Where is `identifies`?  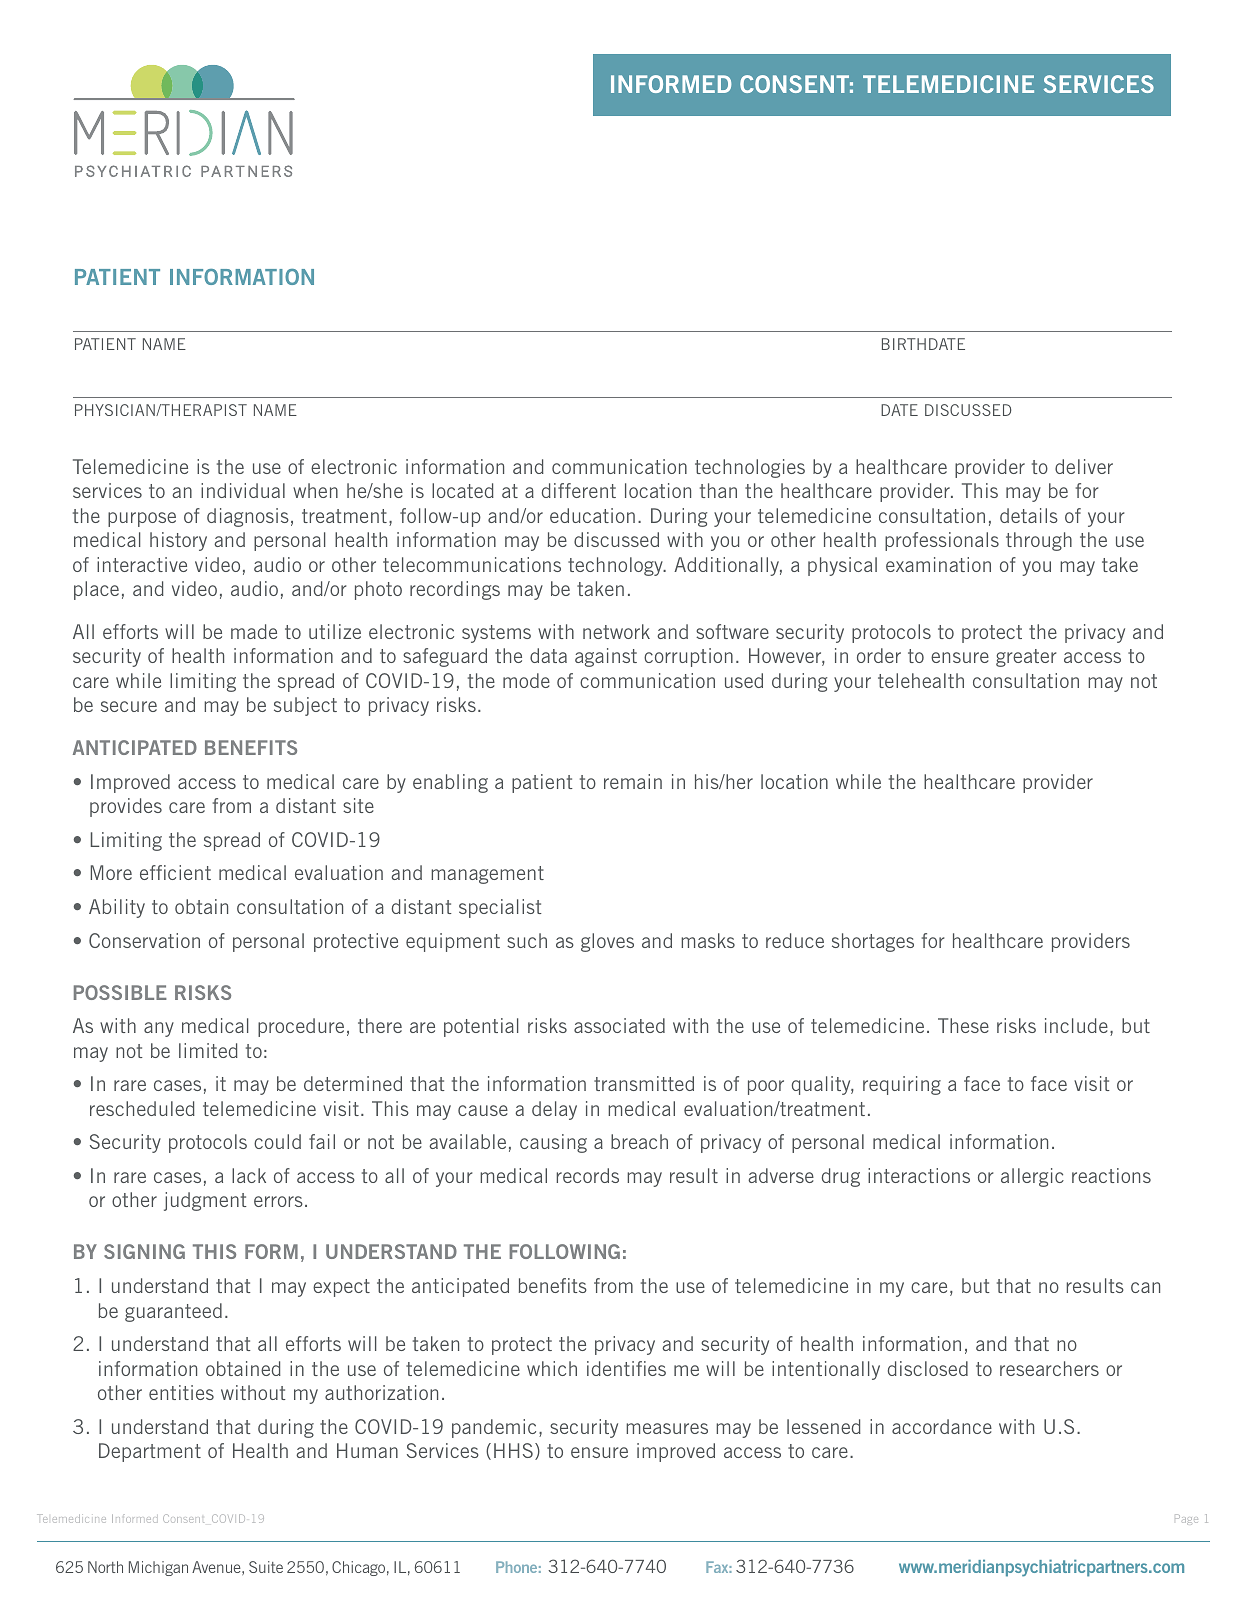
identifies is located at coordinates (626, 1368).
